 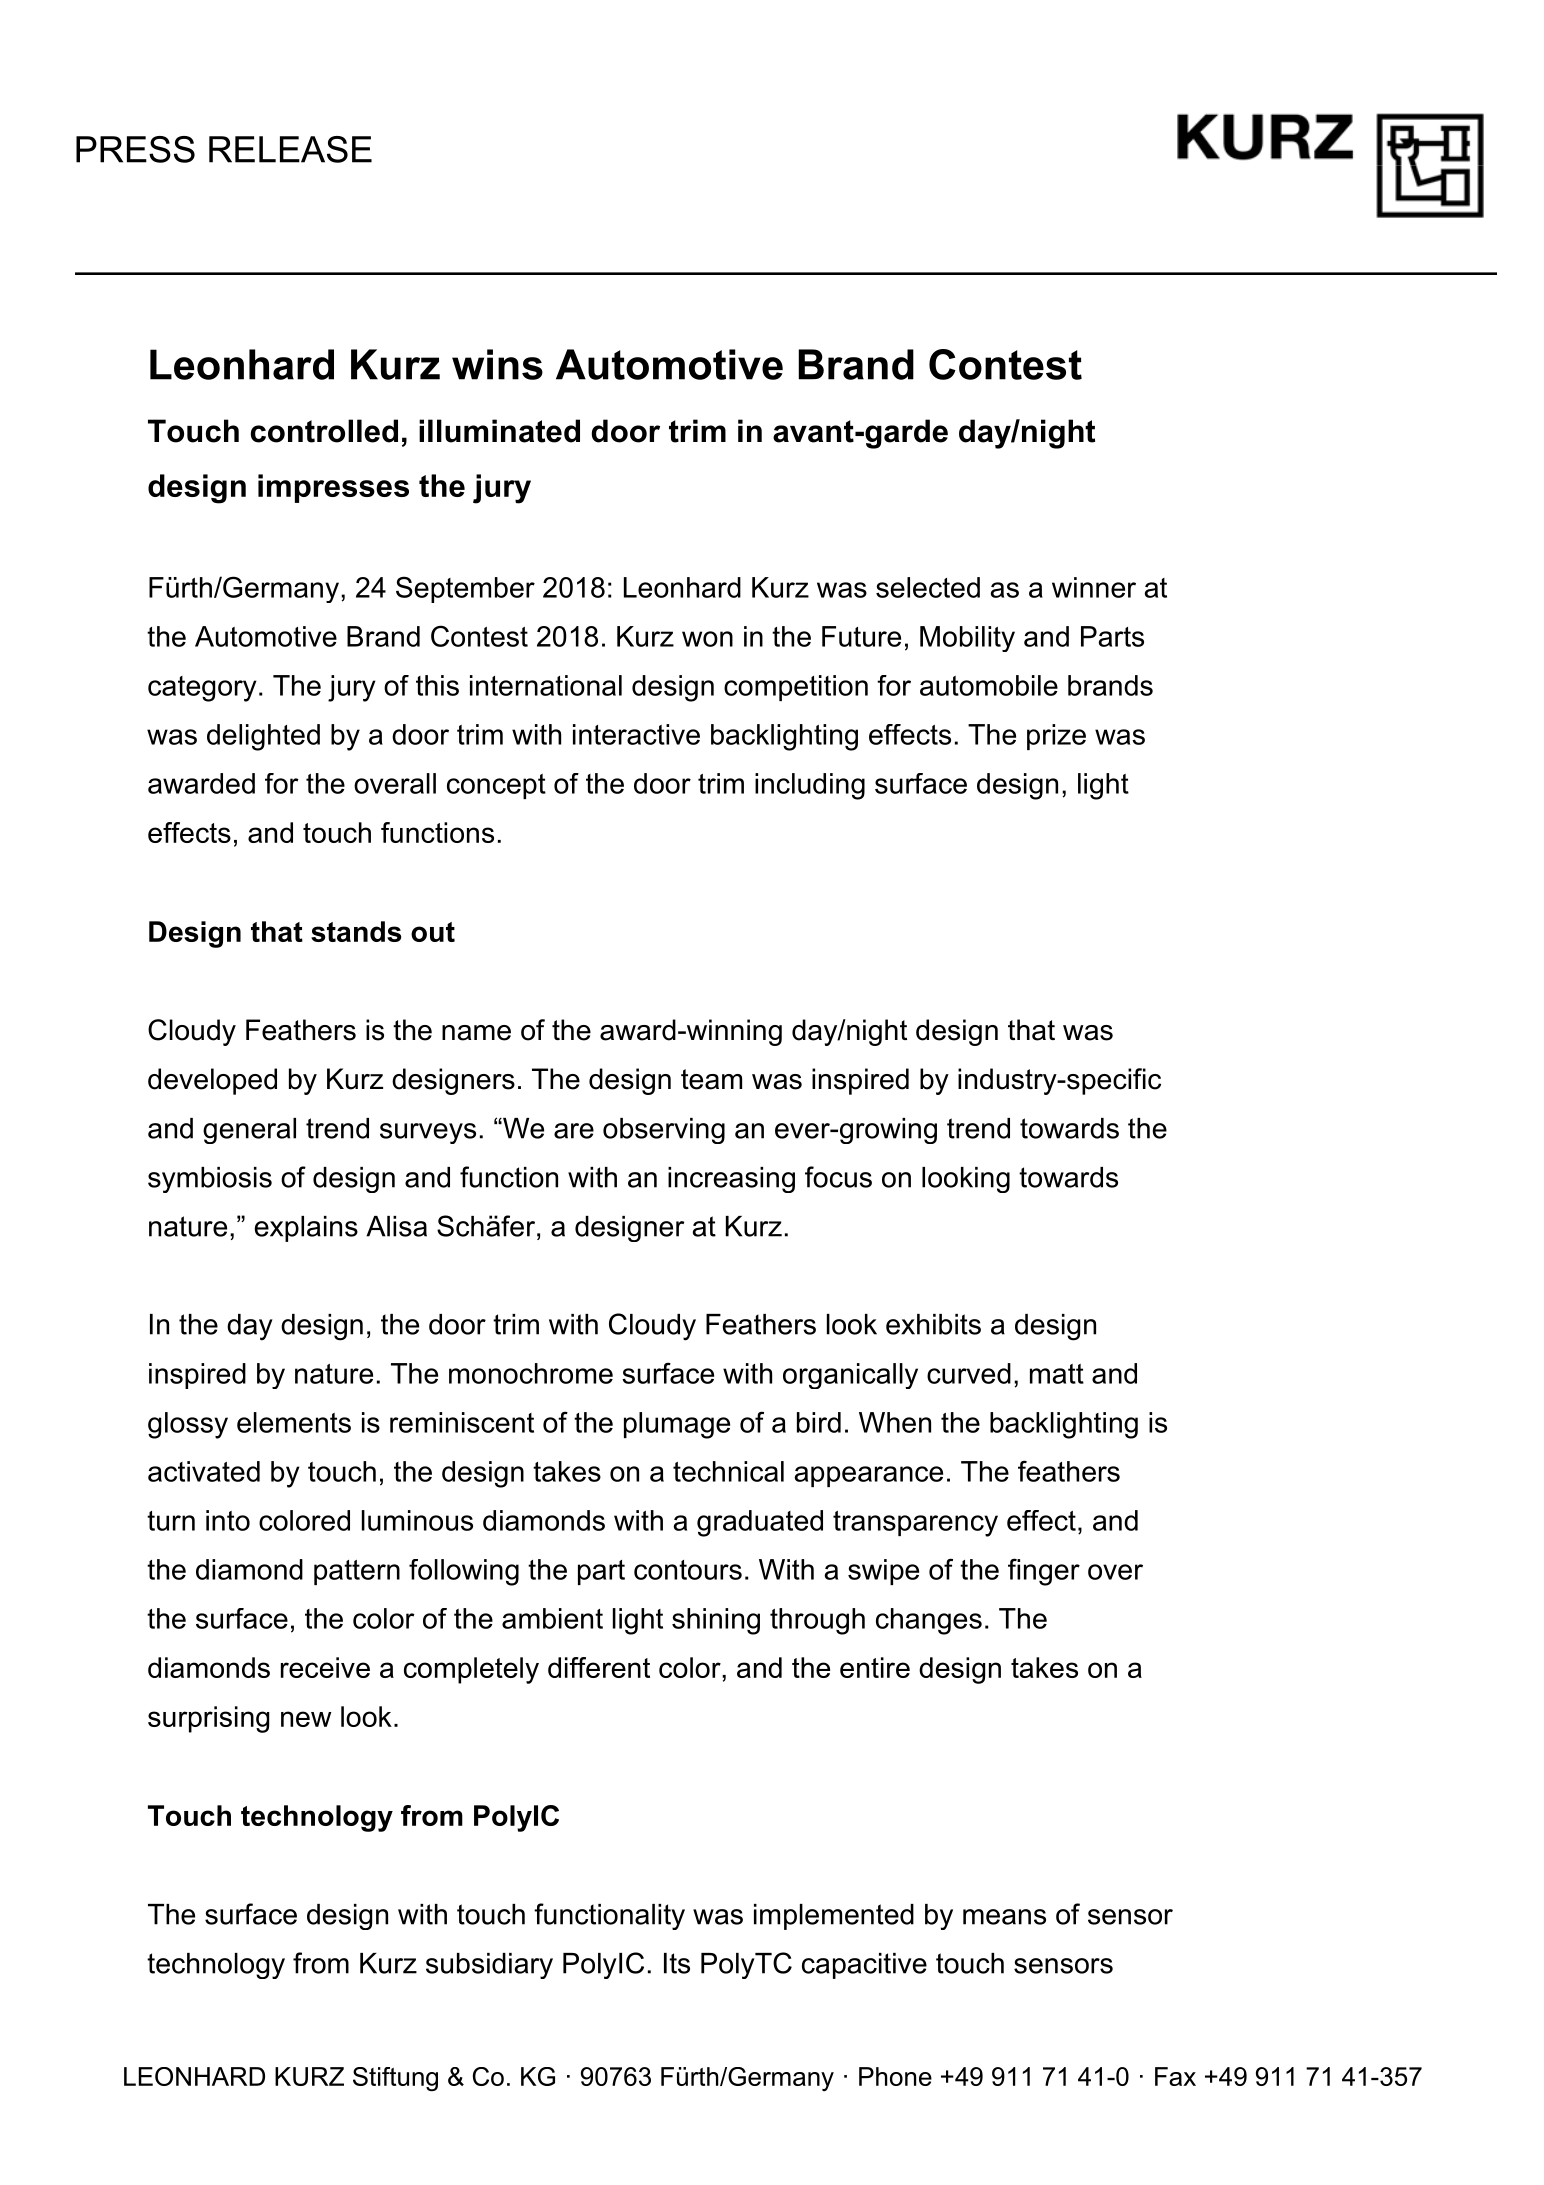 What do you see at coordinates (324, 431) in the screenshot?
I see `controlled` at bounding box center [324, 431].
